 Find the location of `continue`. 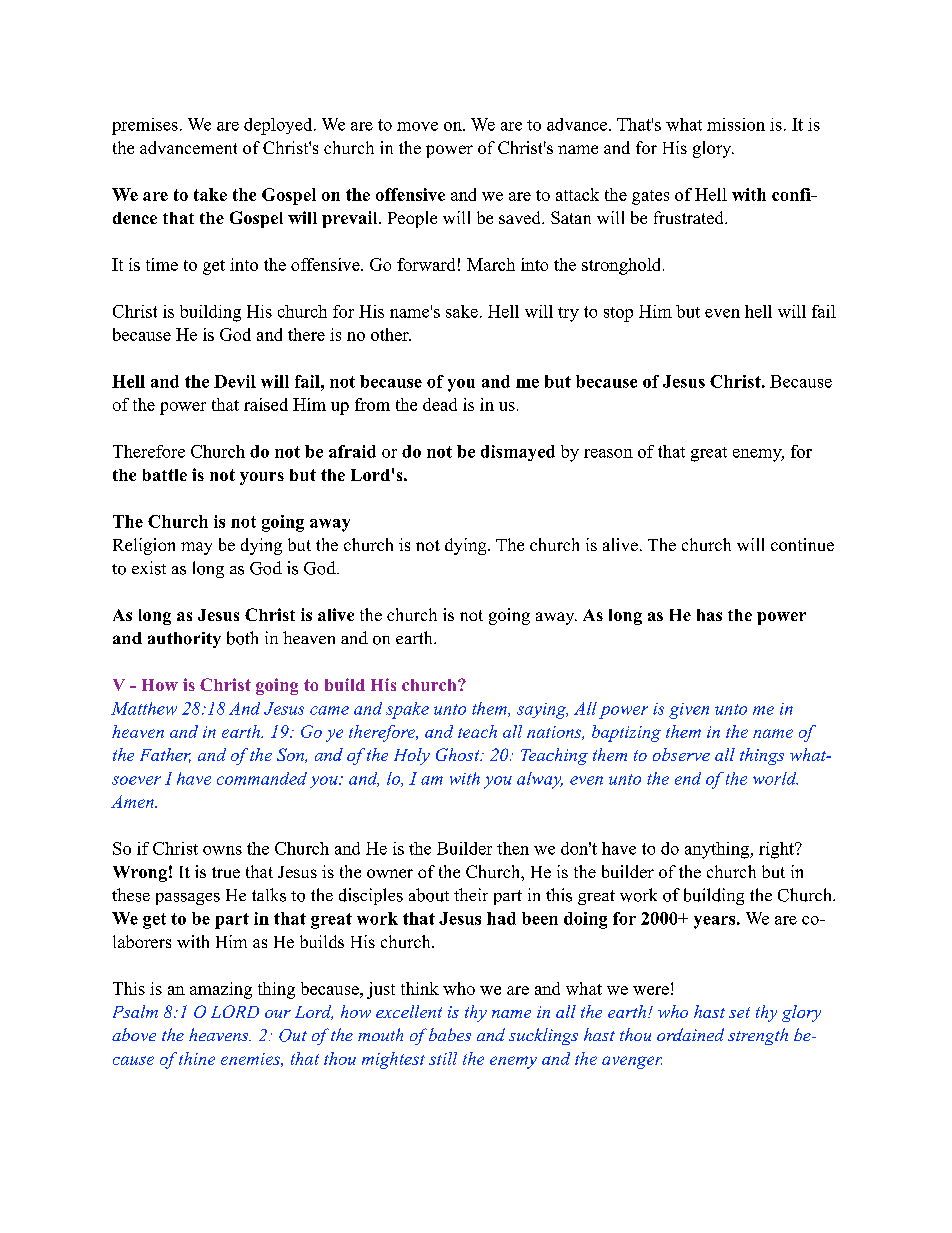

continue is located at coordinates (802, 544).
